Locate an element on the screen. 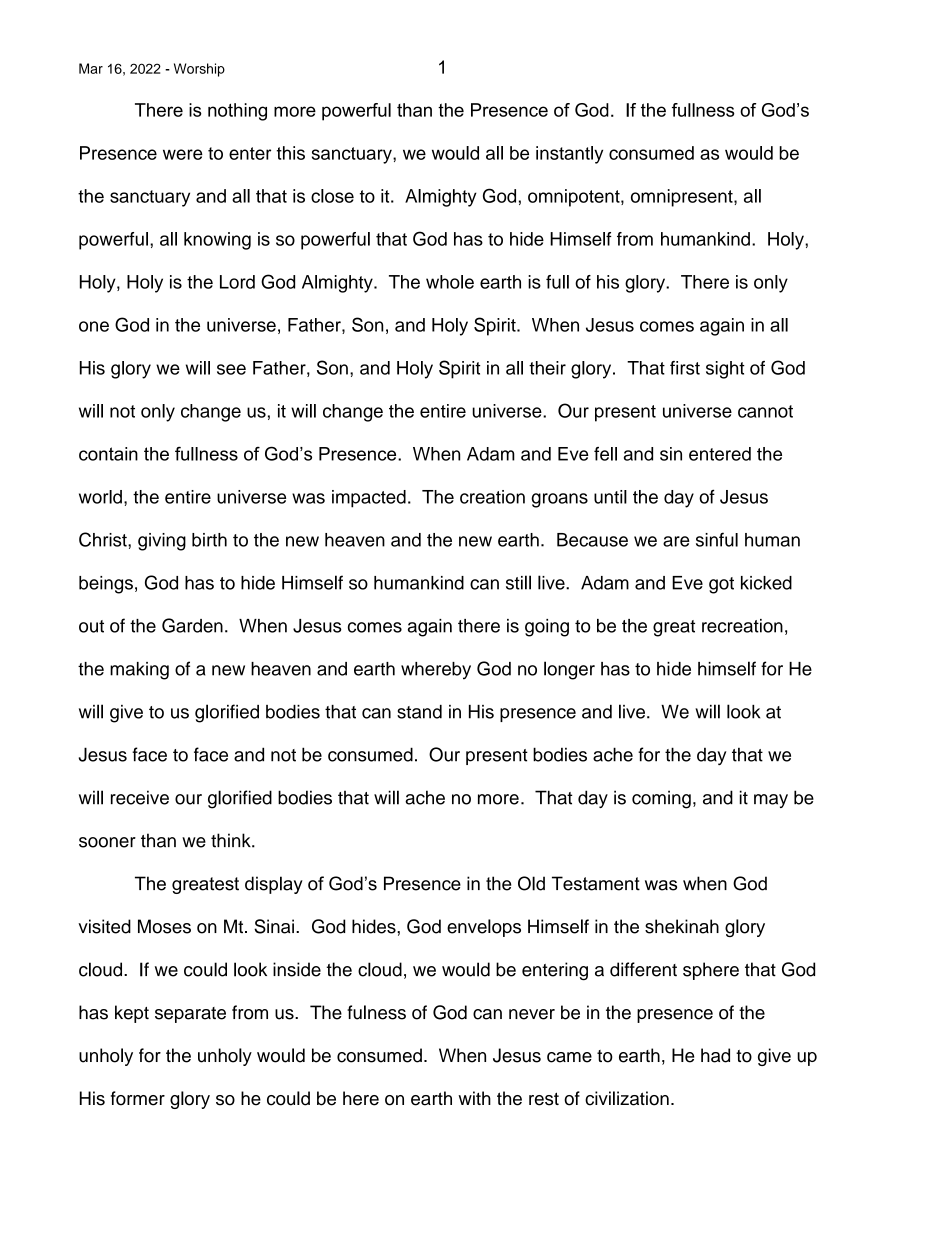 This screenshot has width=952, height=1233. Moses is located at coordinates (164, 926).
